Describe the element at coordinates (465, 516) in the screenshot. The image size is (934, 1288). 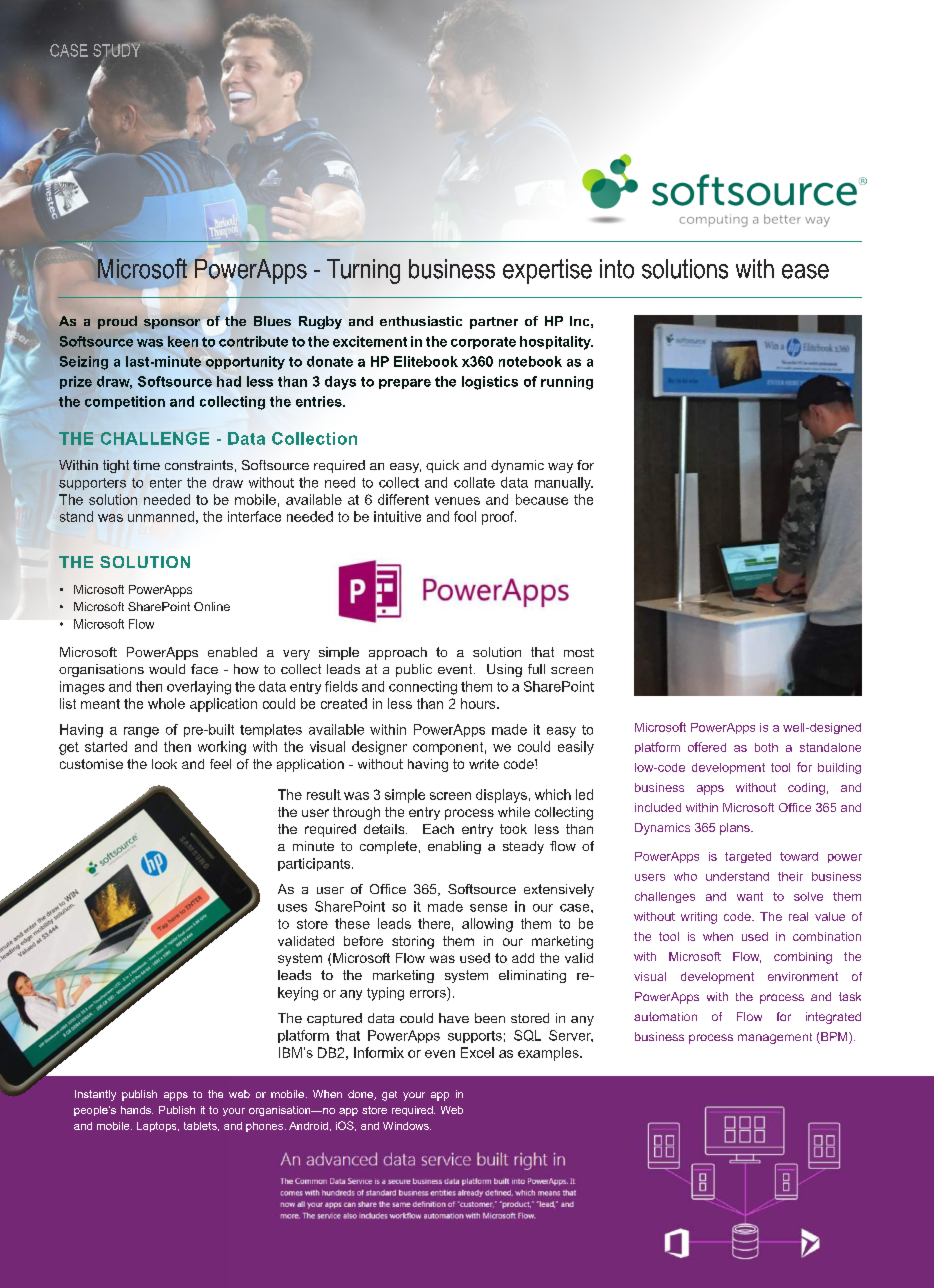
I see `fool` at that location.
